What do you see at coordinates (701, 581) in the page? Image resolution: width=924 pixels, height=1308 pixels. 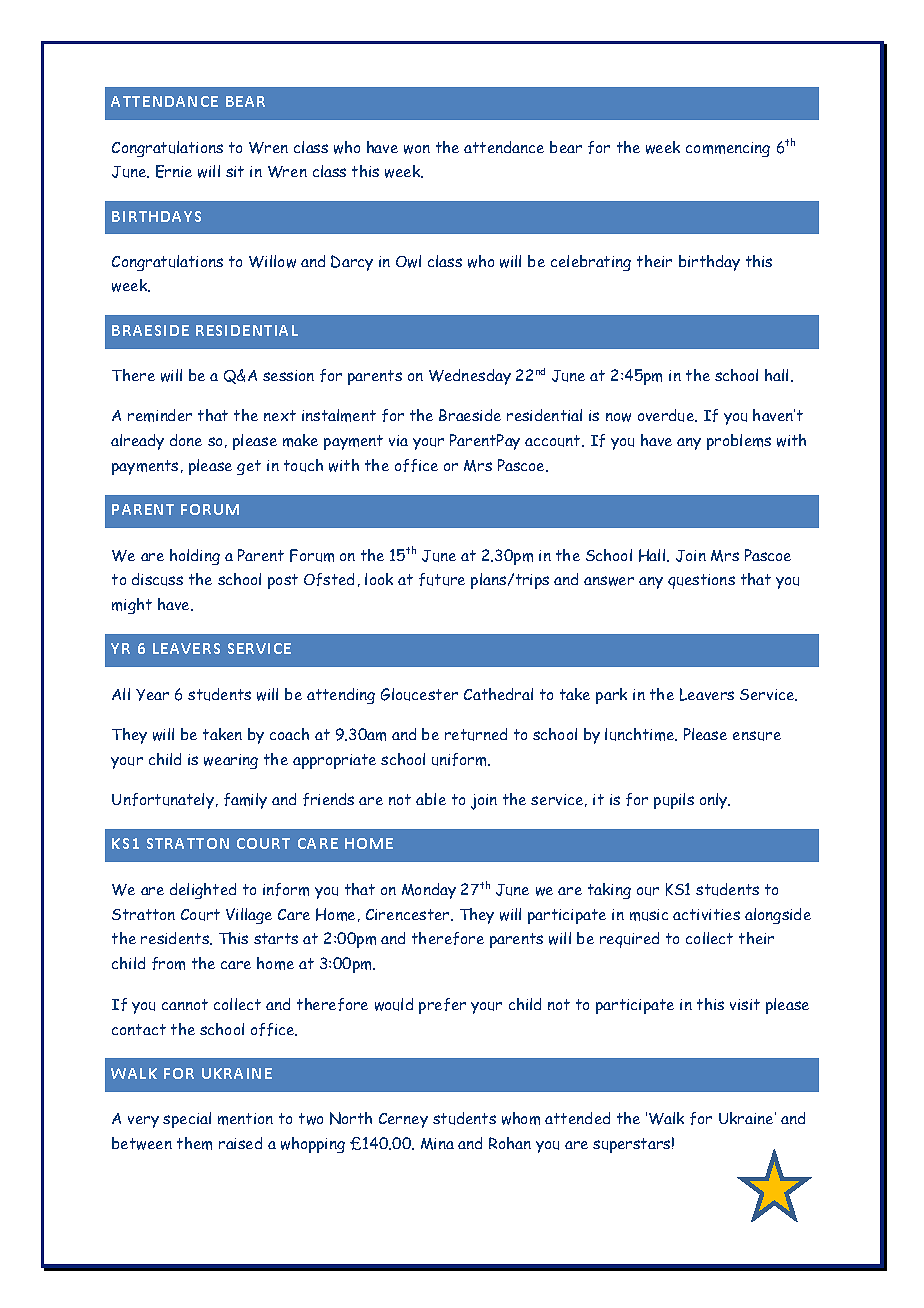 I see `questions` at bounding box center [701, 581].
